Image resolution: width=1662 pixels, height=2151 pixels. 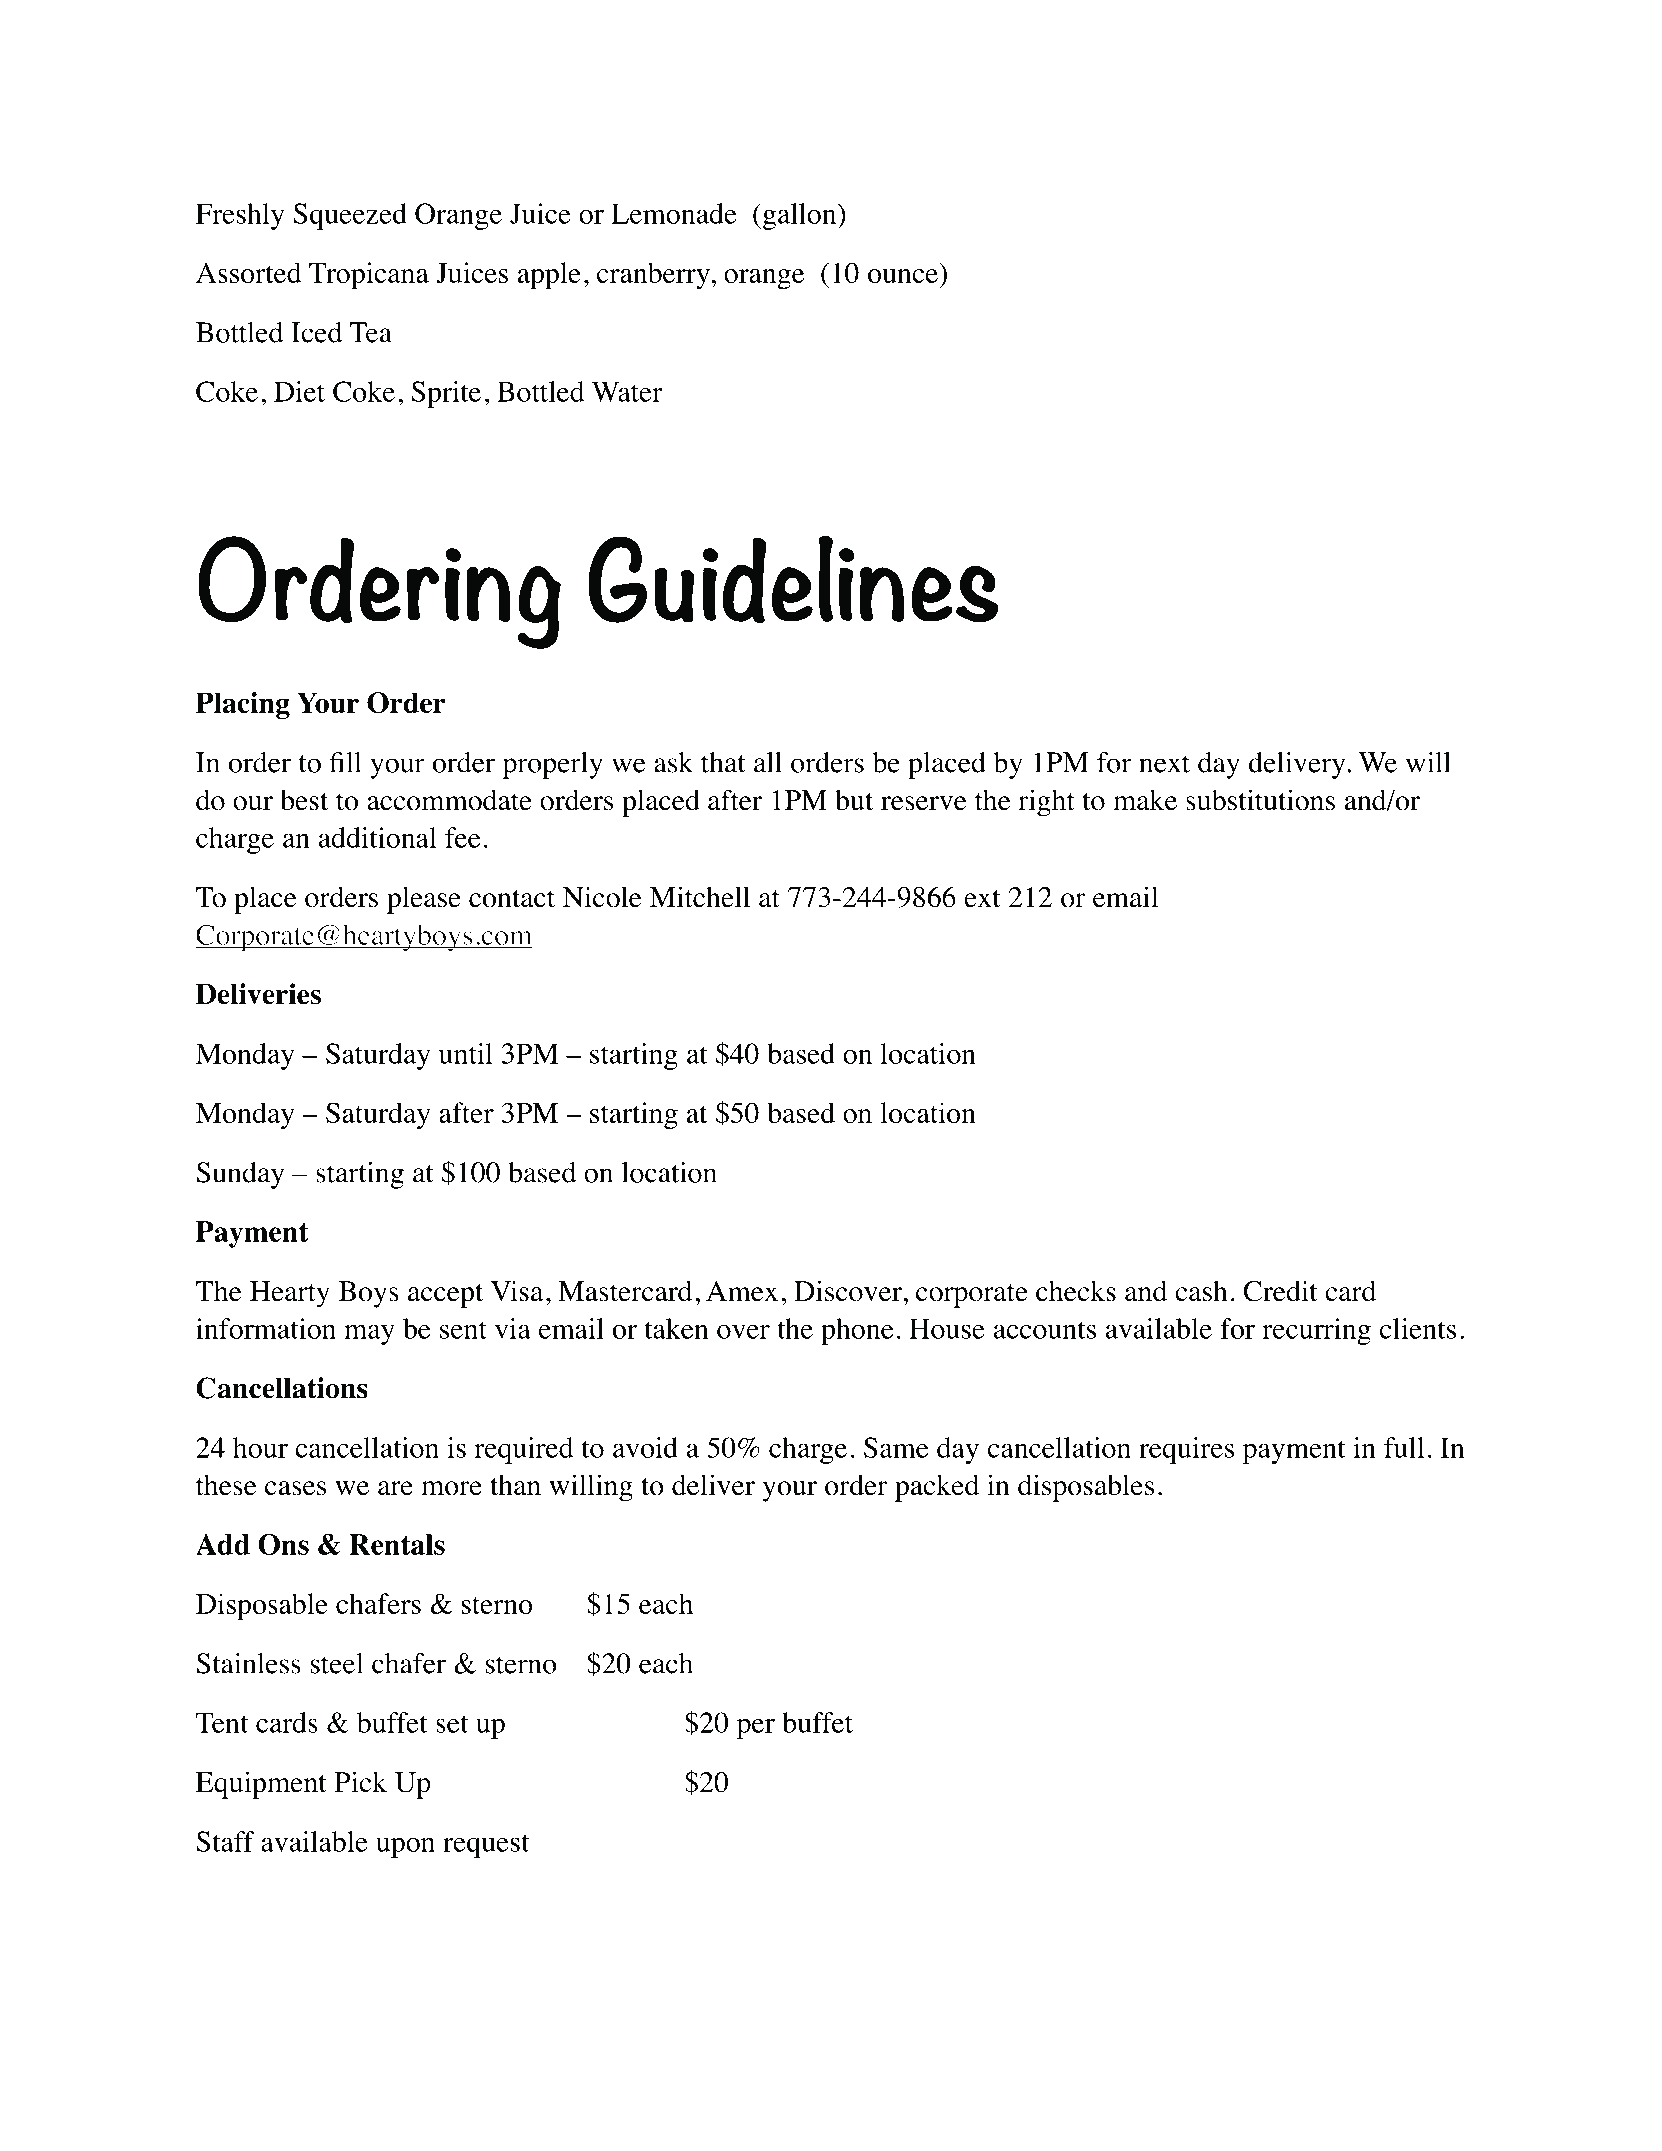 I want to click on next, so click(x=1164, y=764).
